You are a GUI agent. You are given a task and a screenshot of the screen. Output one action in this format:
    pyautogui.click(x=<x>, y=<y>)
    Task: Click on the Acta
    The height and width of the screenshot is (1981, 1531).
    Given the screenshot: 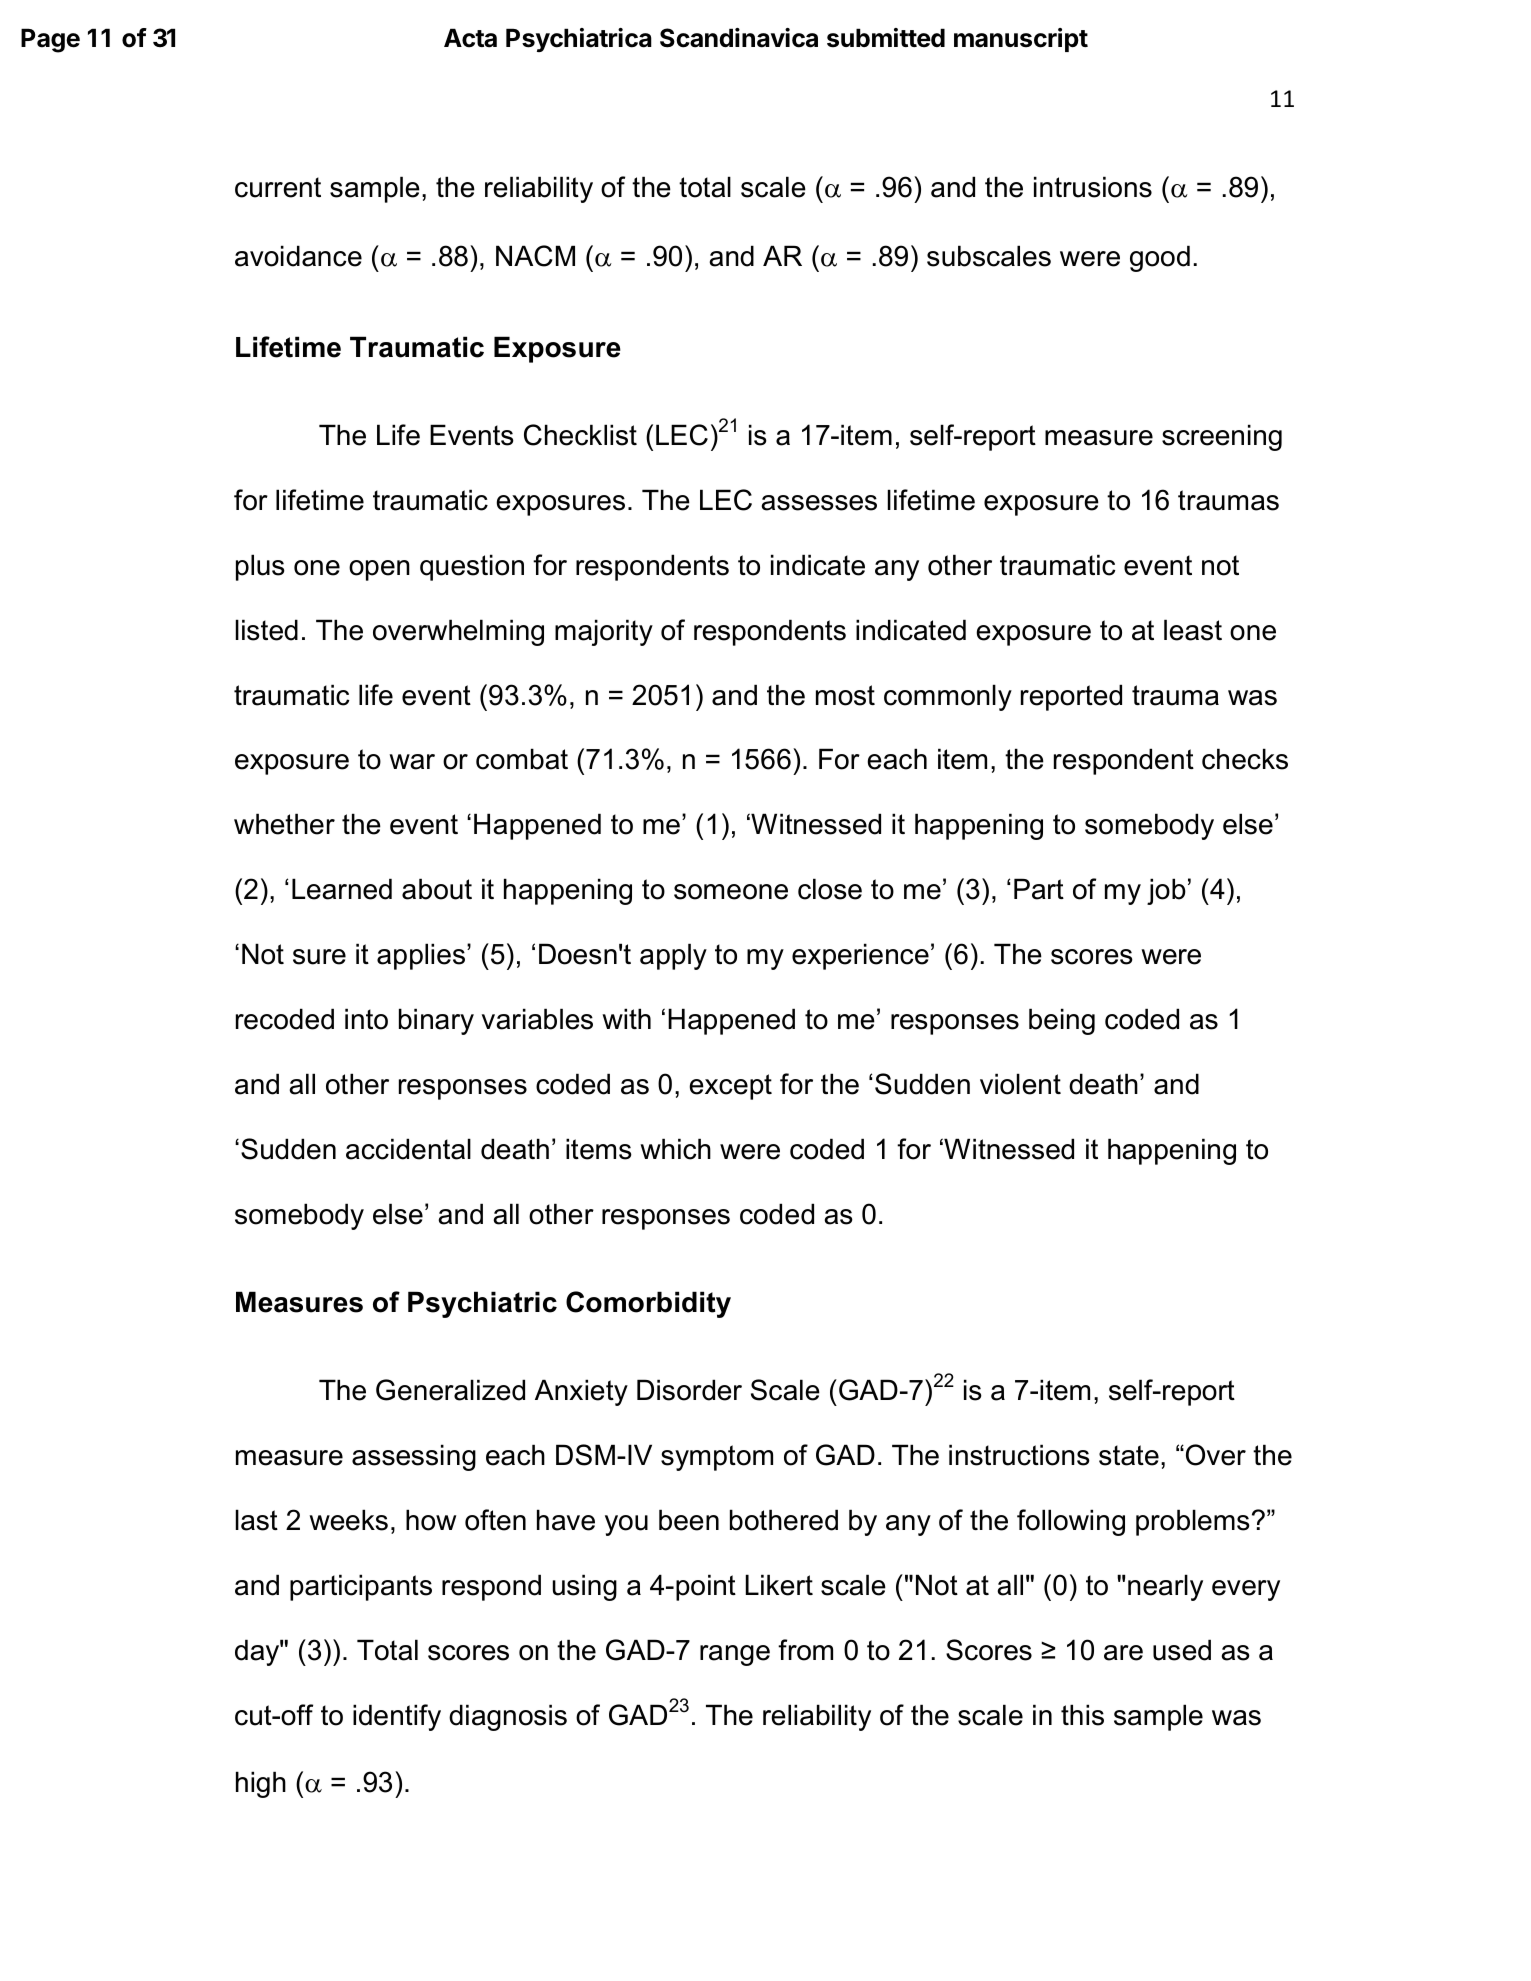 What is the action you would take?
    pyautogui.click(x=470, y=38)
